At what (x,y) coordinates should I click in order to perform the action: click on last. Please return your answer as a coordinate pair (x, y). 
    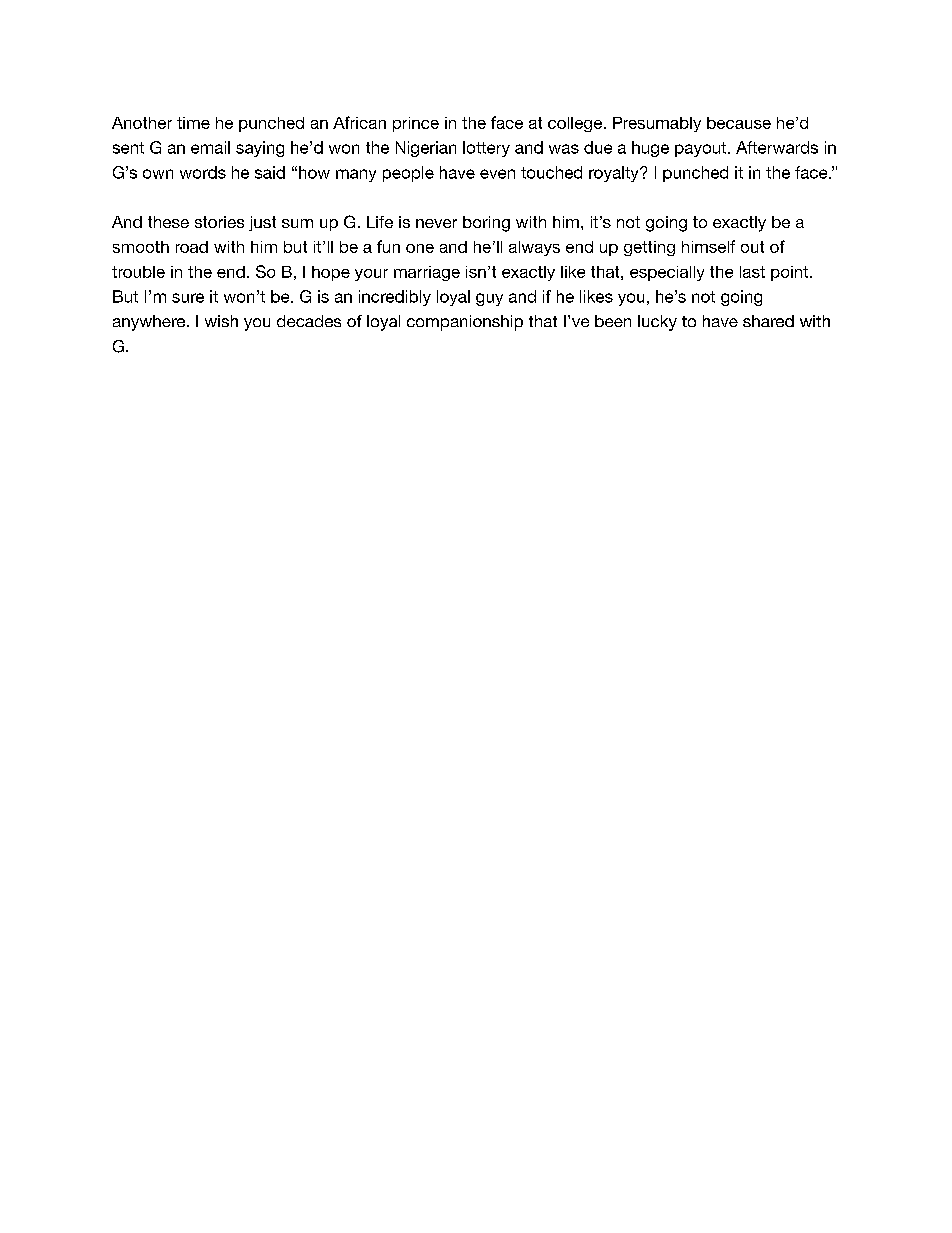
    Looking at the image, I should click on (752, 272).
